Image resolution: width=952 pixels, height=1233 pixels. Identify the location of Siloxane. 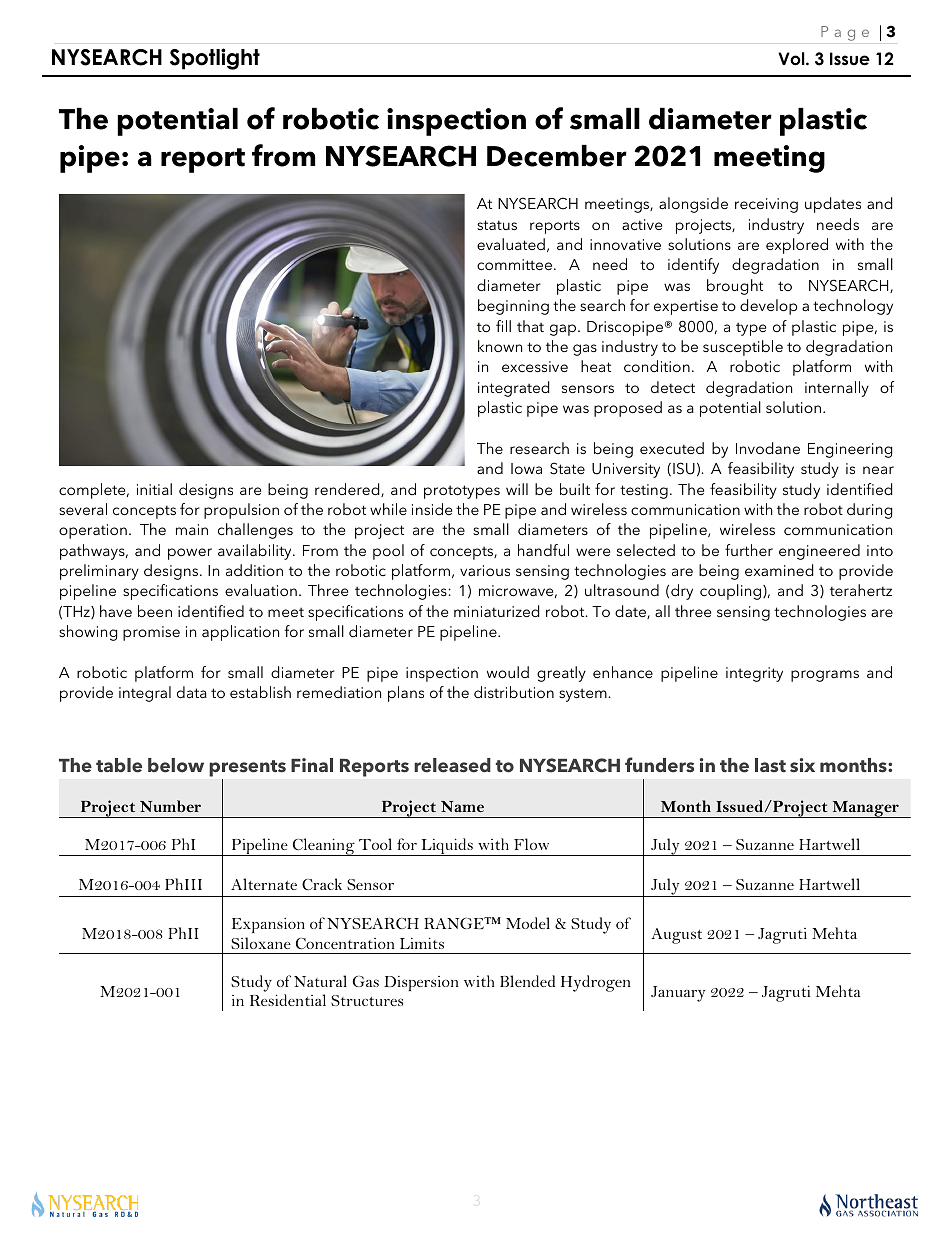
(261, 943).
